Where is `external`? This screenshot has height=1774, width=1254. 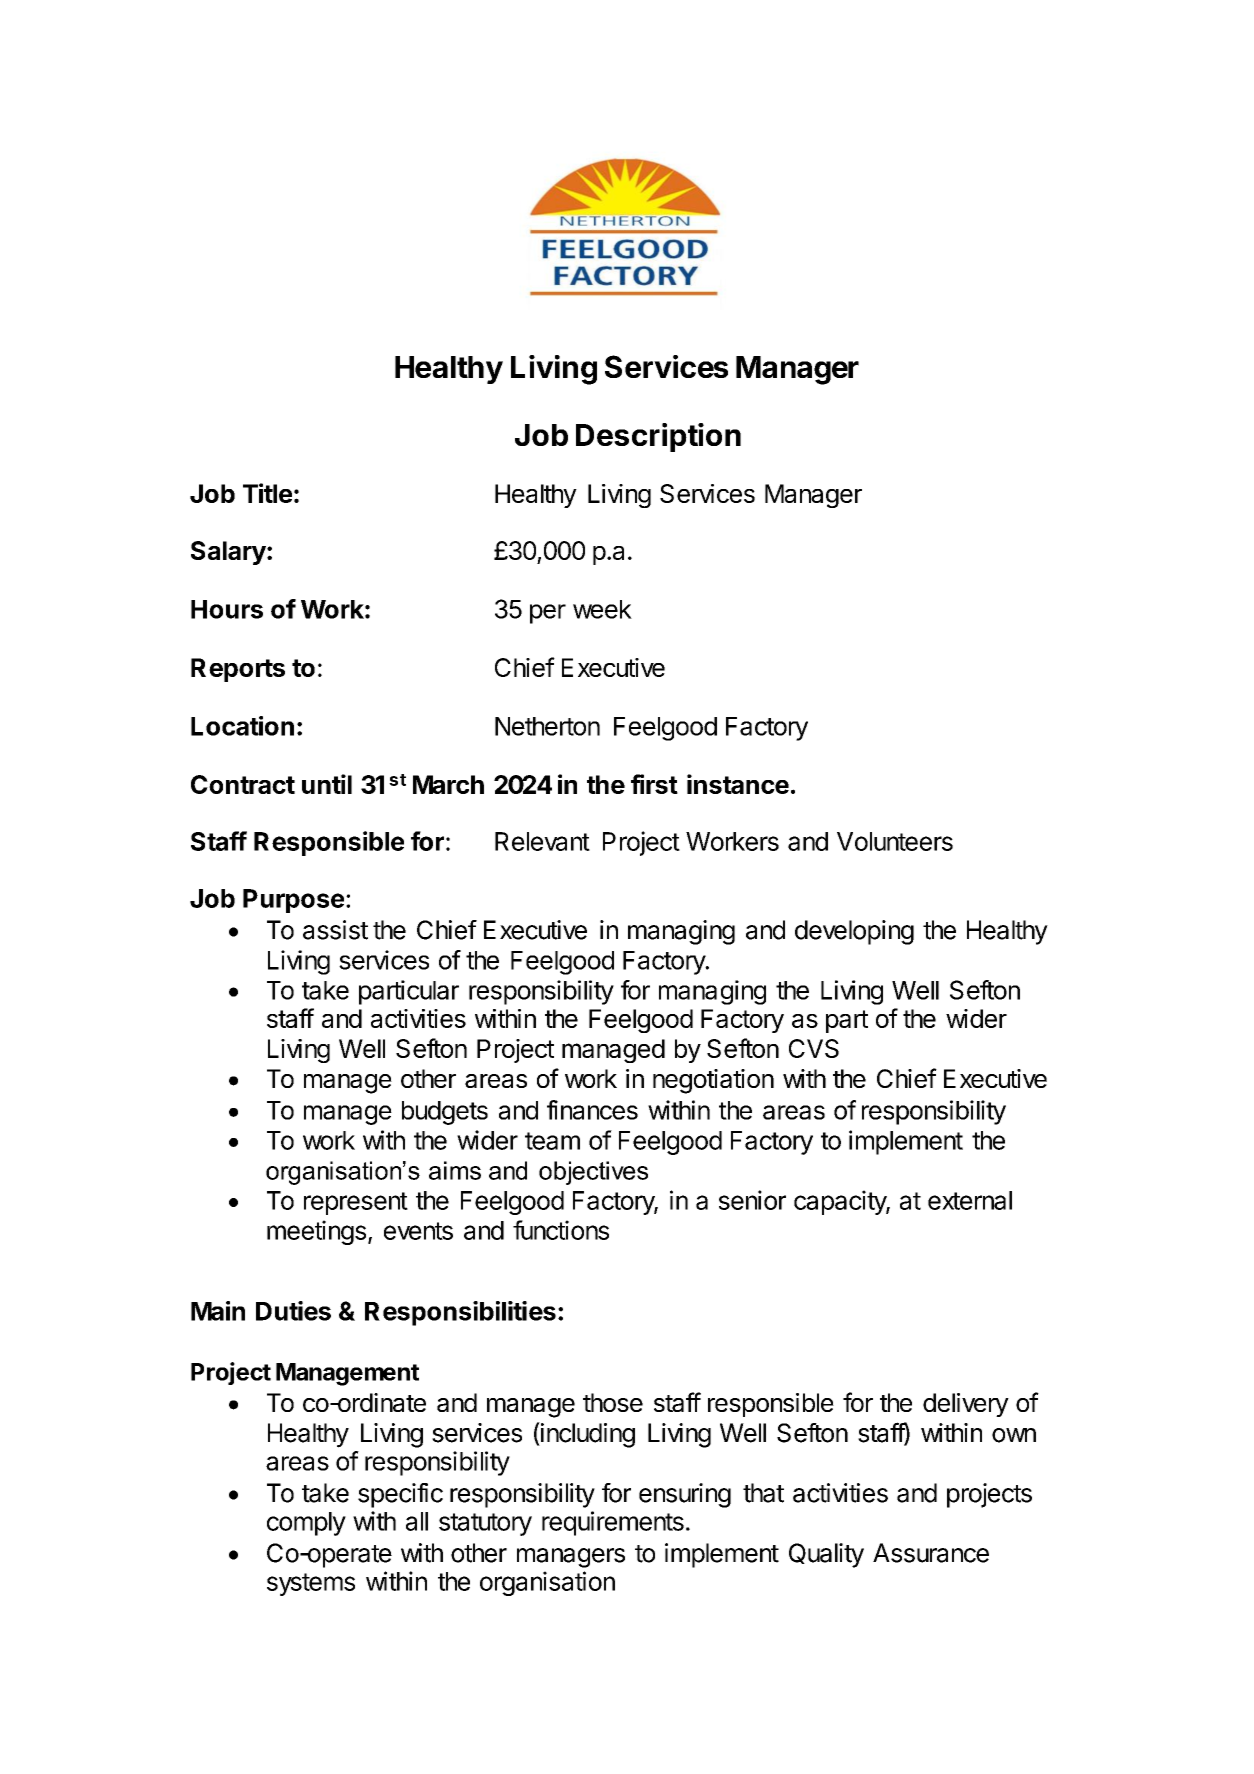 external is located at coordinates (970, 1200).
